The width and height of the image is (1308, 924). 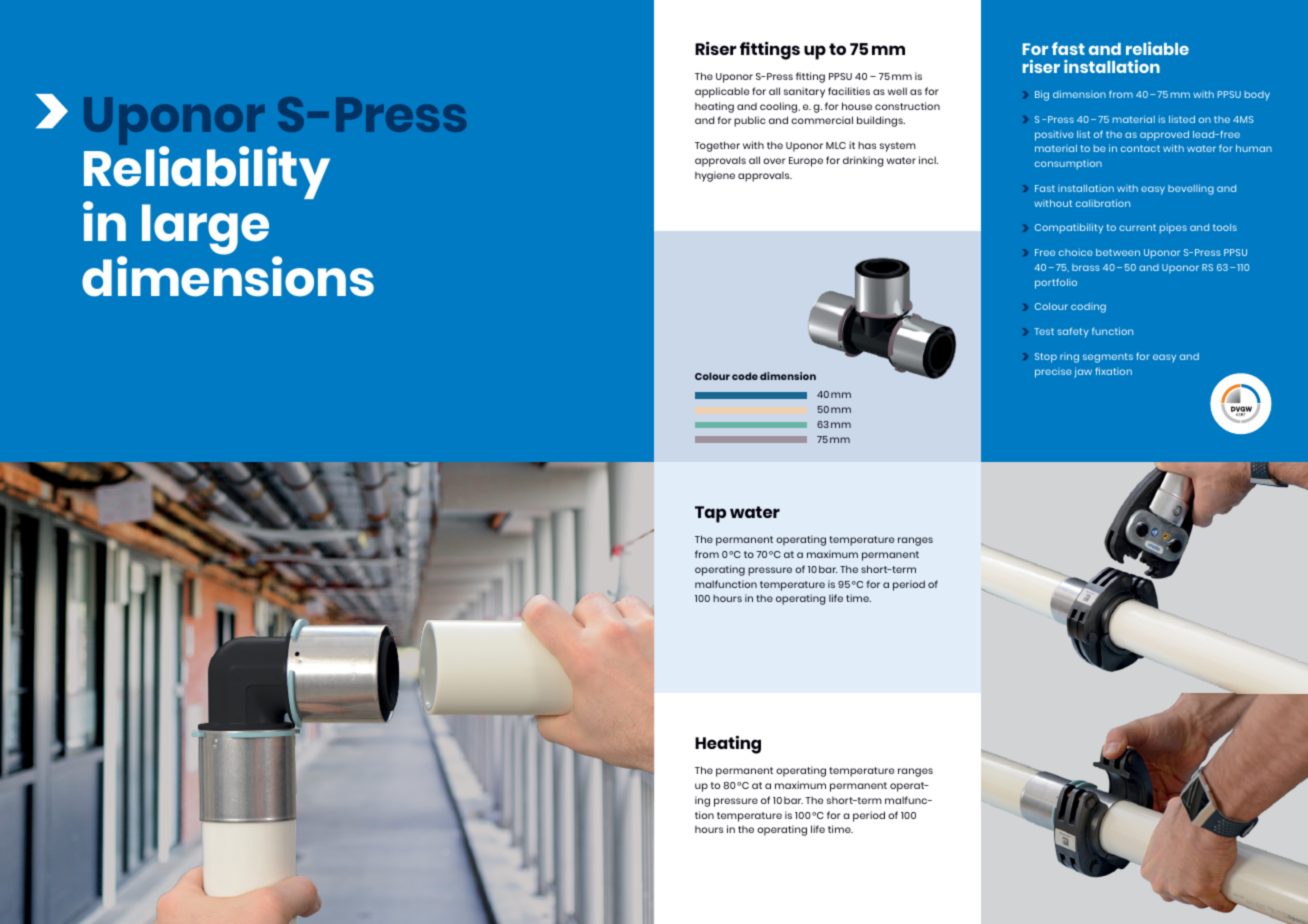 I want to click on jaw, so click(x=1083, y=372).
